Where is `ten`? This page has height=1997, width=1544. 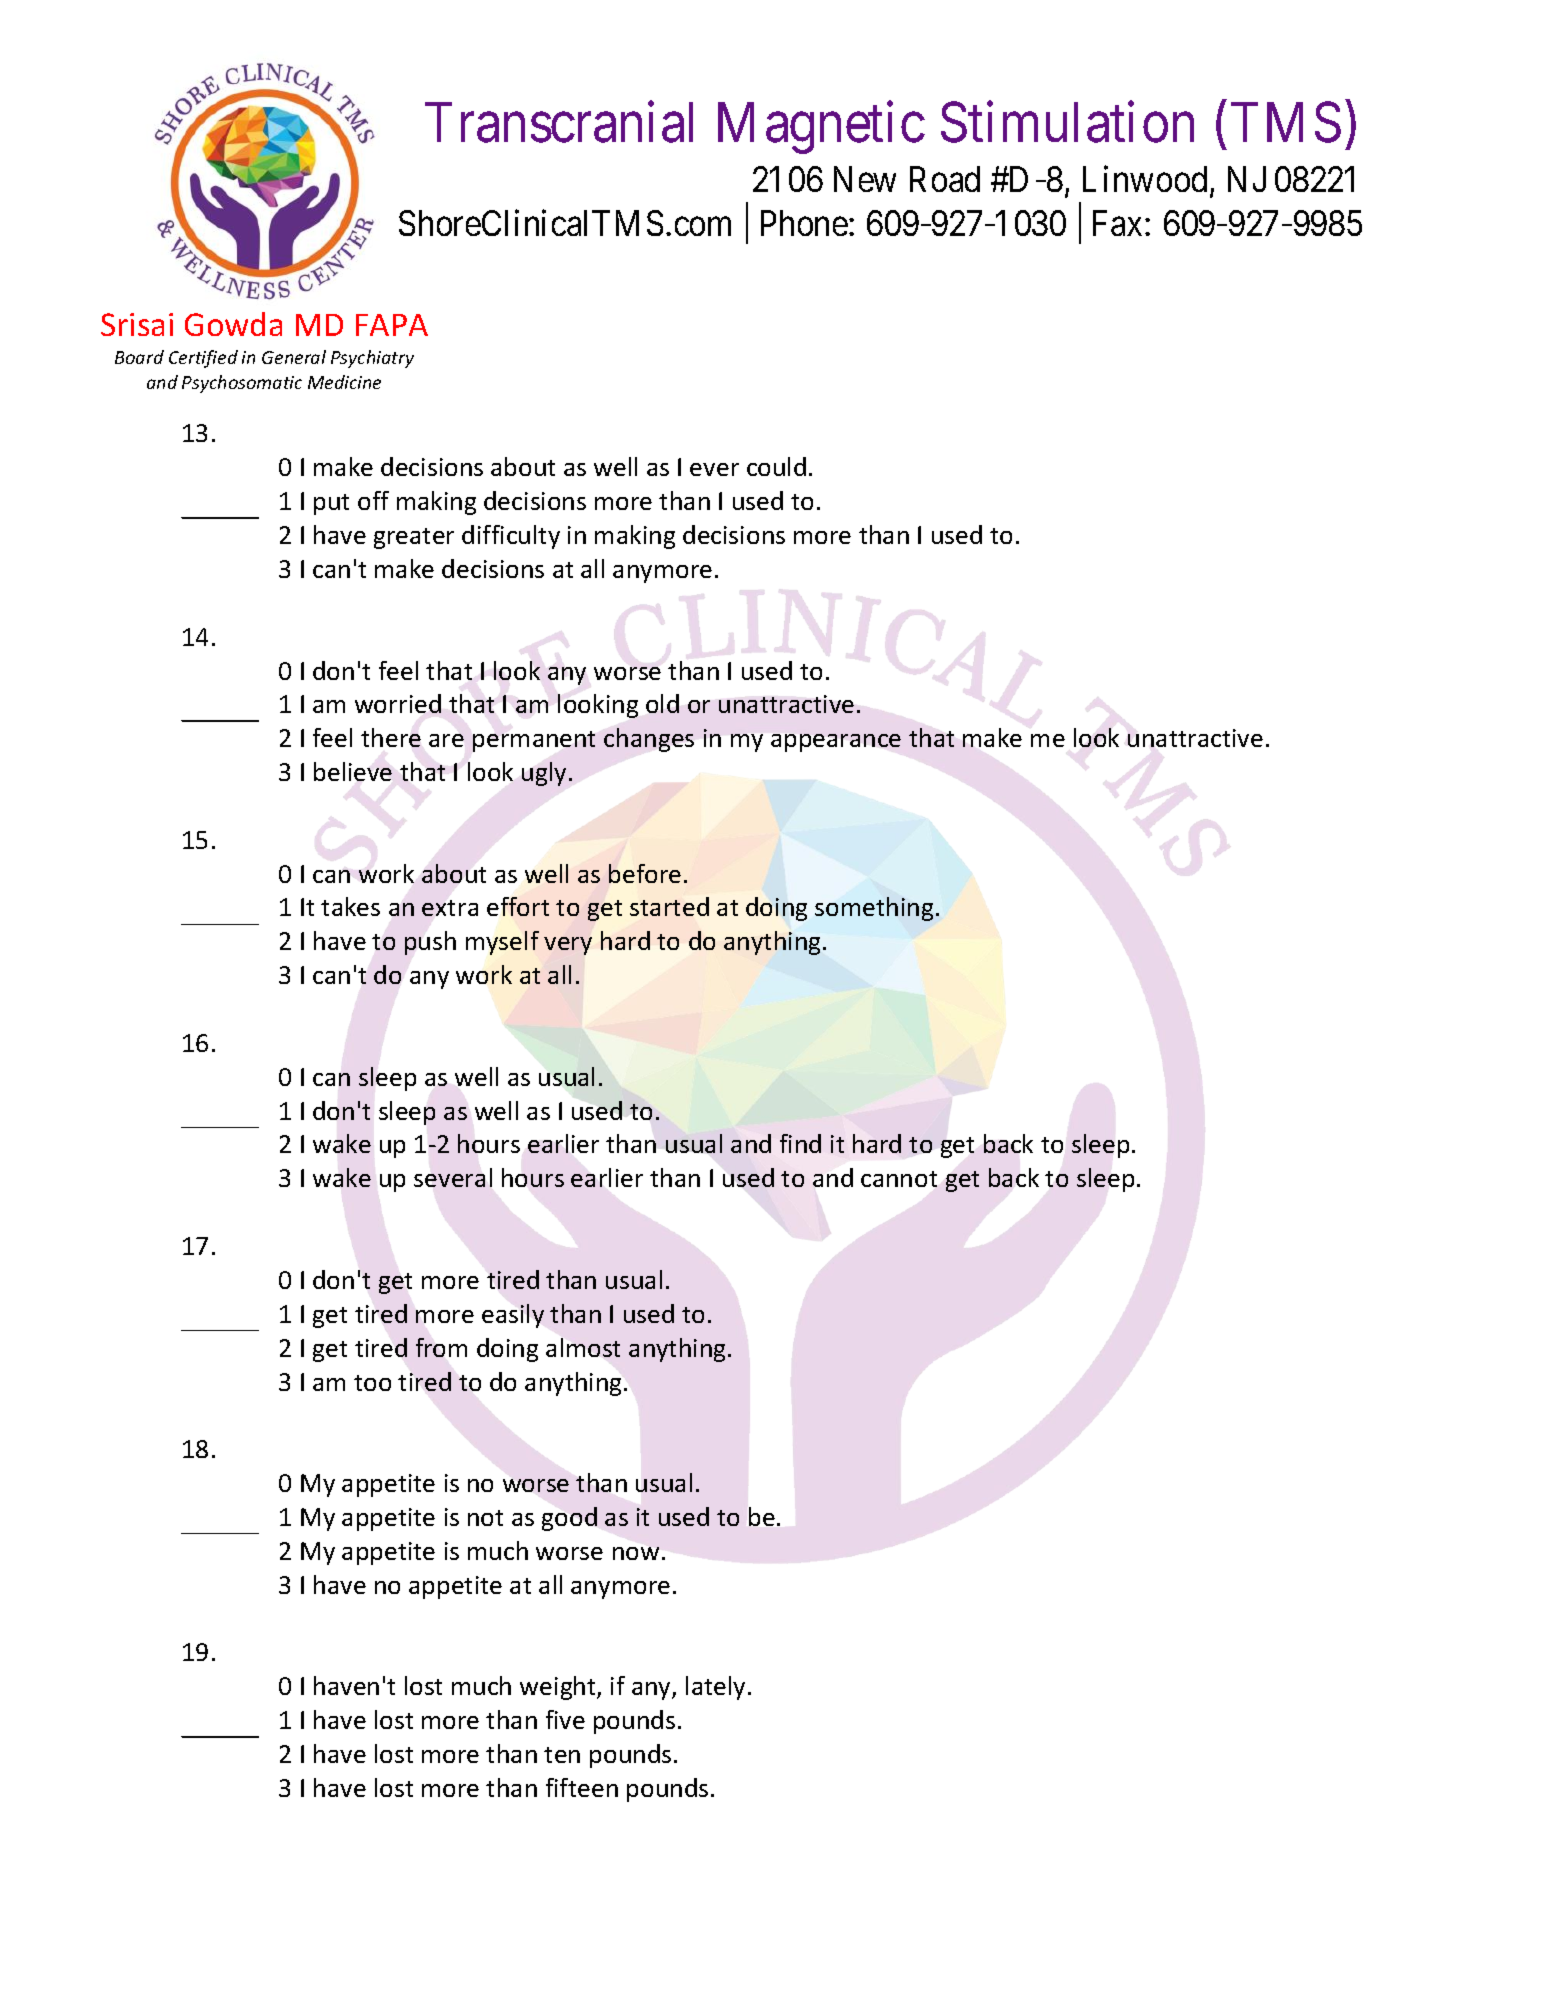 ten is located at coordinates (562, 1755).
